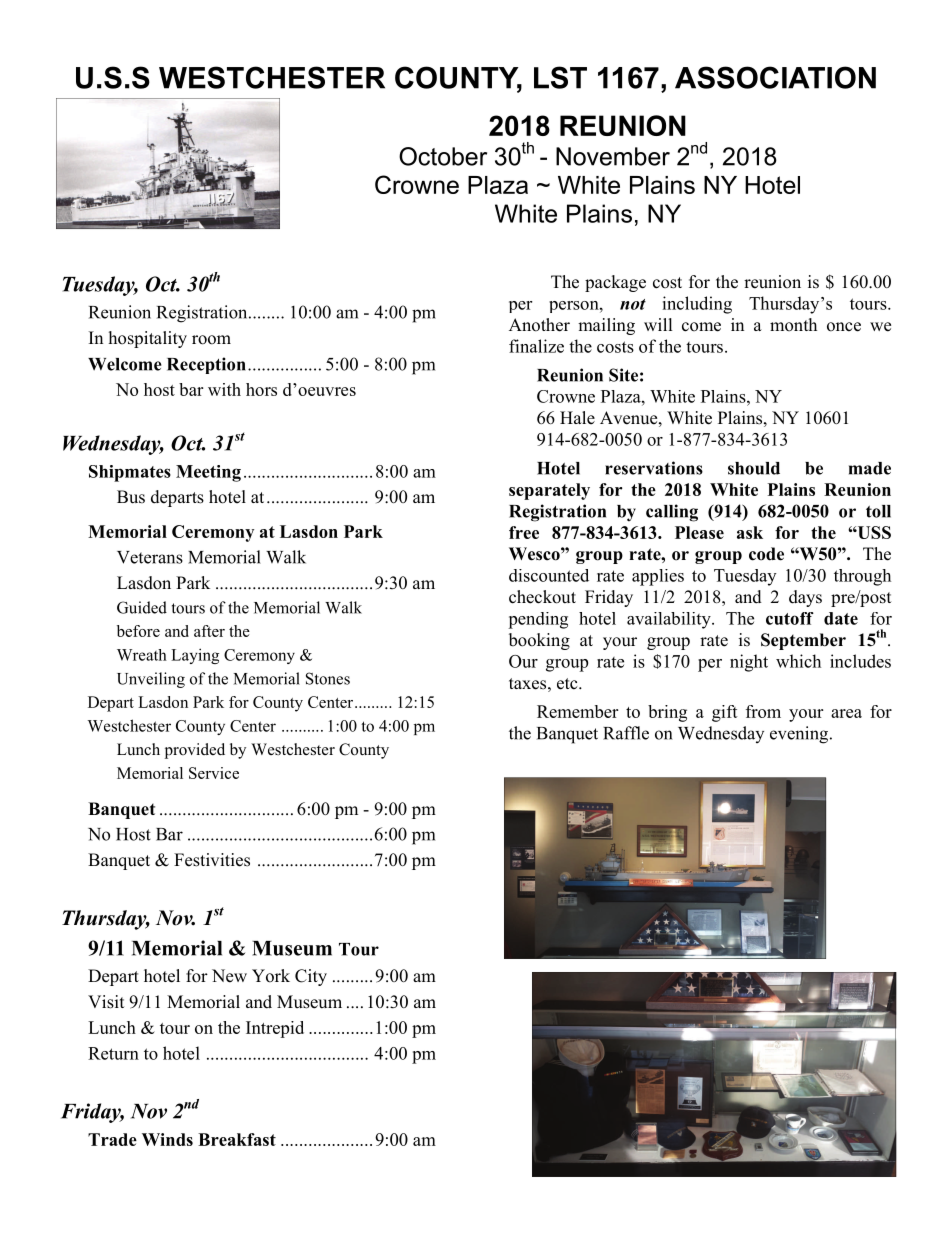  Describe the element at coordinates (214, 773) in the page. I see `Service` at that location.
